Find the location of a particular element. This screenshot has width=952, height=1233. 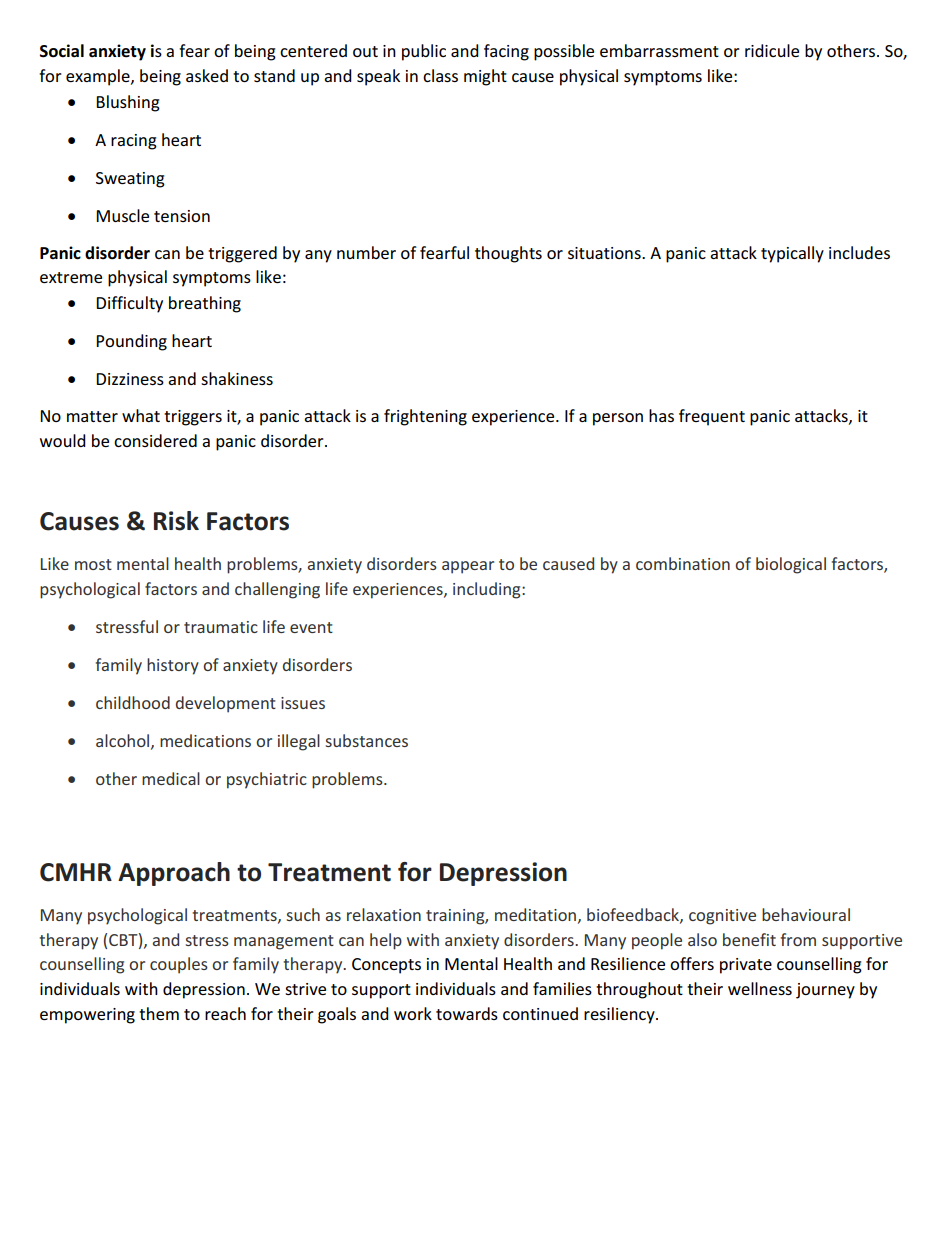

behavioural is located at coordinates (806, 914).
